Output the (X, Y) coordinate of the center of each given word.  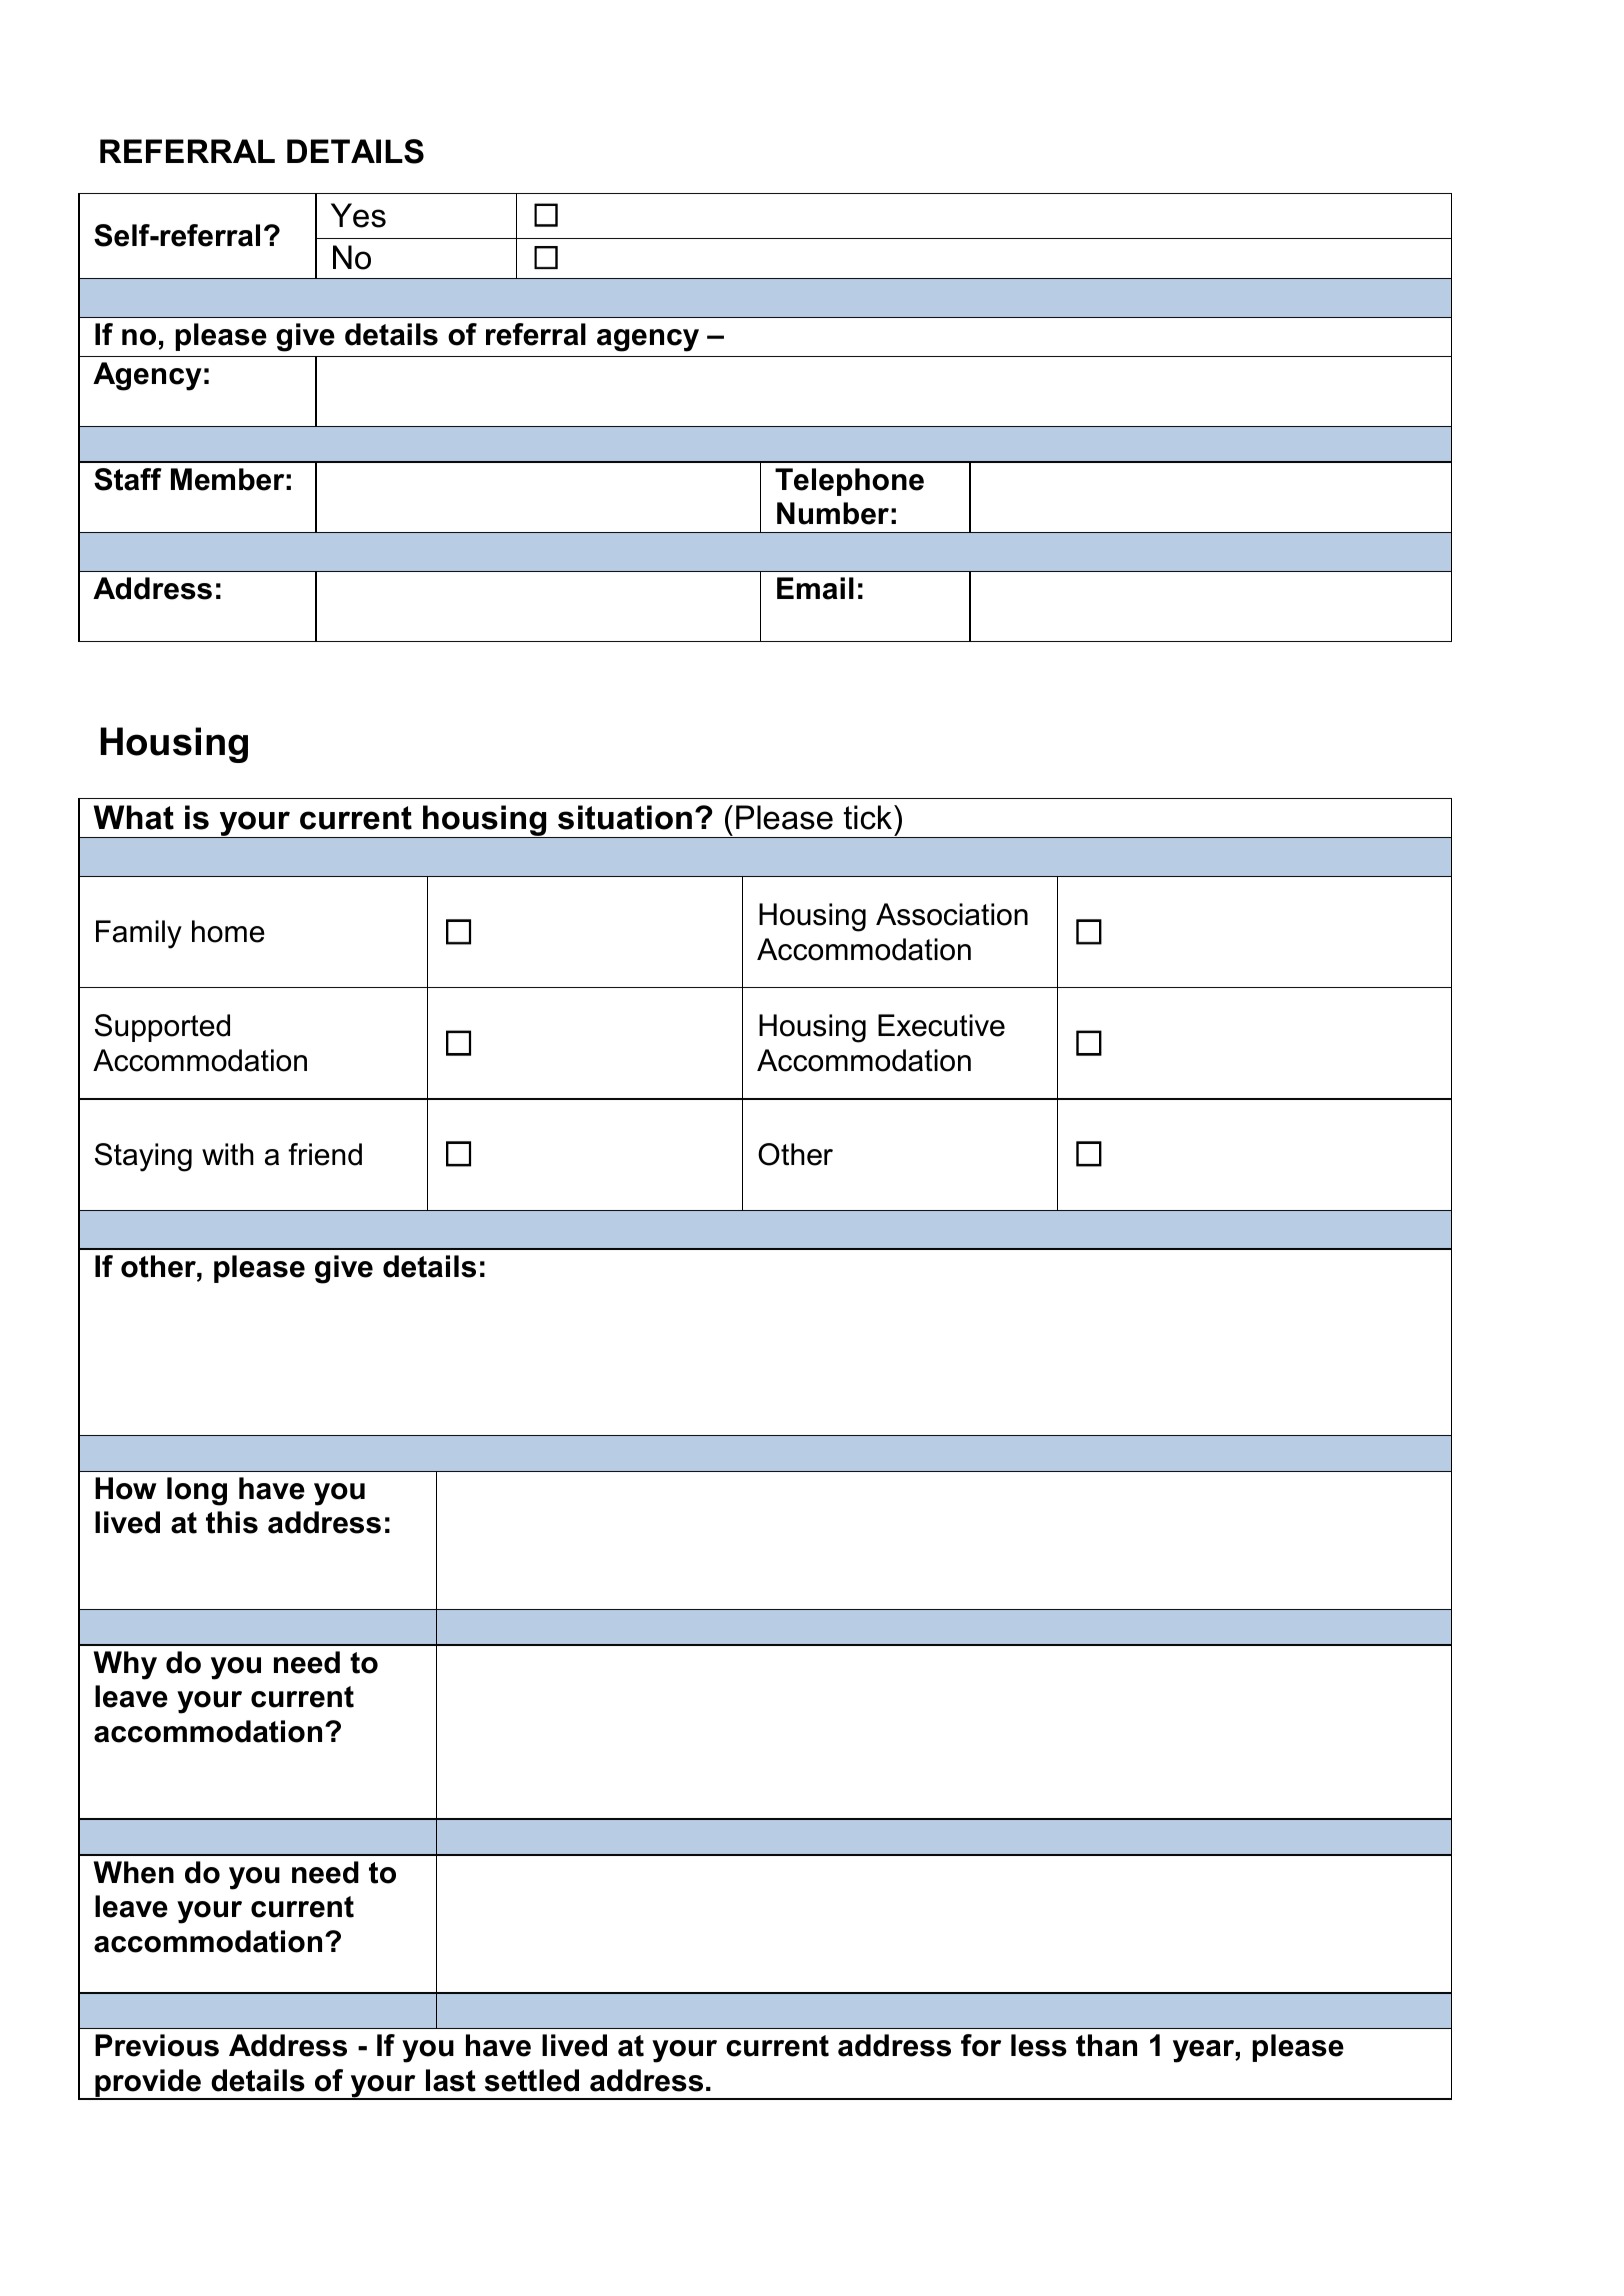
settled (532, 2080)
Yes (358, 215)
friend (325, 1154)
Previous (157, 2045)
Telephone (849, 482)
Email (815, 588)
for (981, 2045)
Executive (941, 1025)
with (228, 1154)
